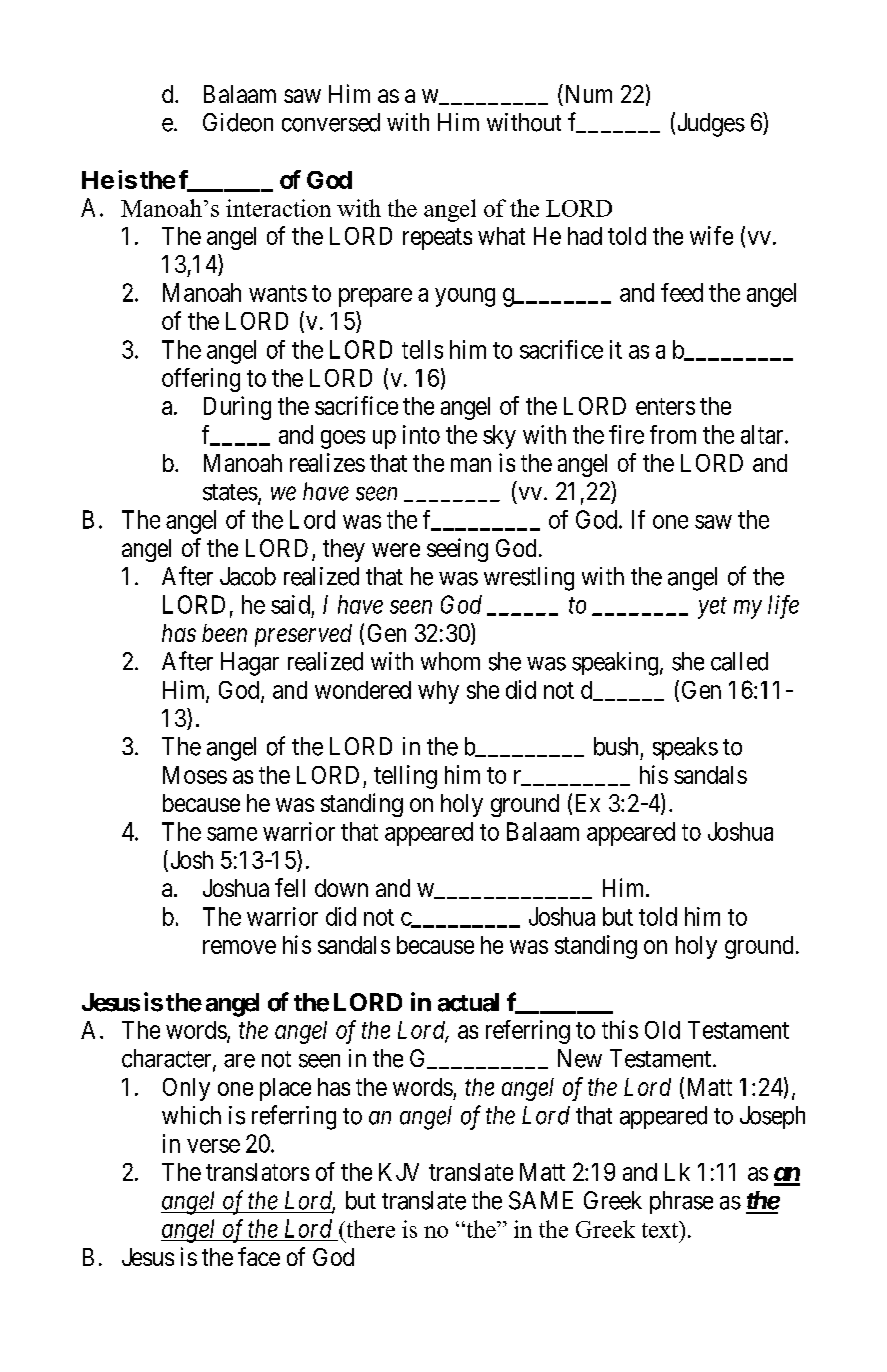  What do you see at coordinates (501, 236) in the document?
I see `what` at bounding box center [501, 236].
